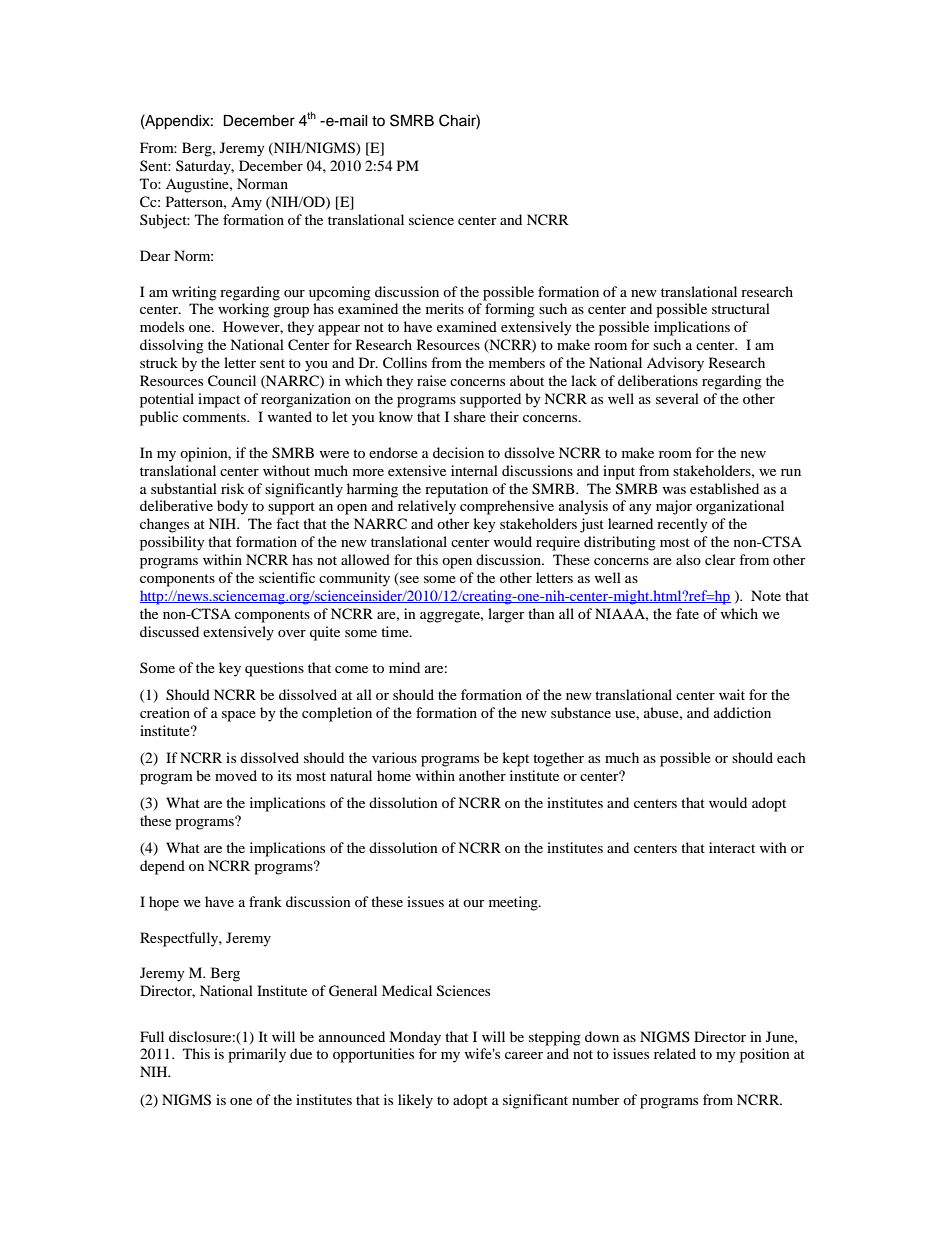 Image resolution: width=952 pixels, height=1233 pixels. What do you see at coordinates (524, 1055) in the screenshot?
I see `career` at bounding box center [524, 1055].
